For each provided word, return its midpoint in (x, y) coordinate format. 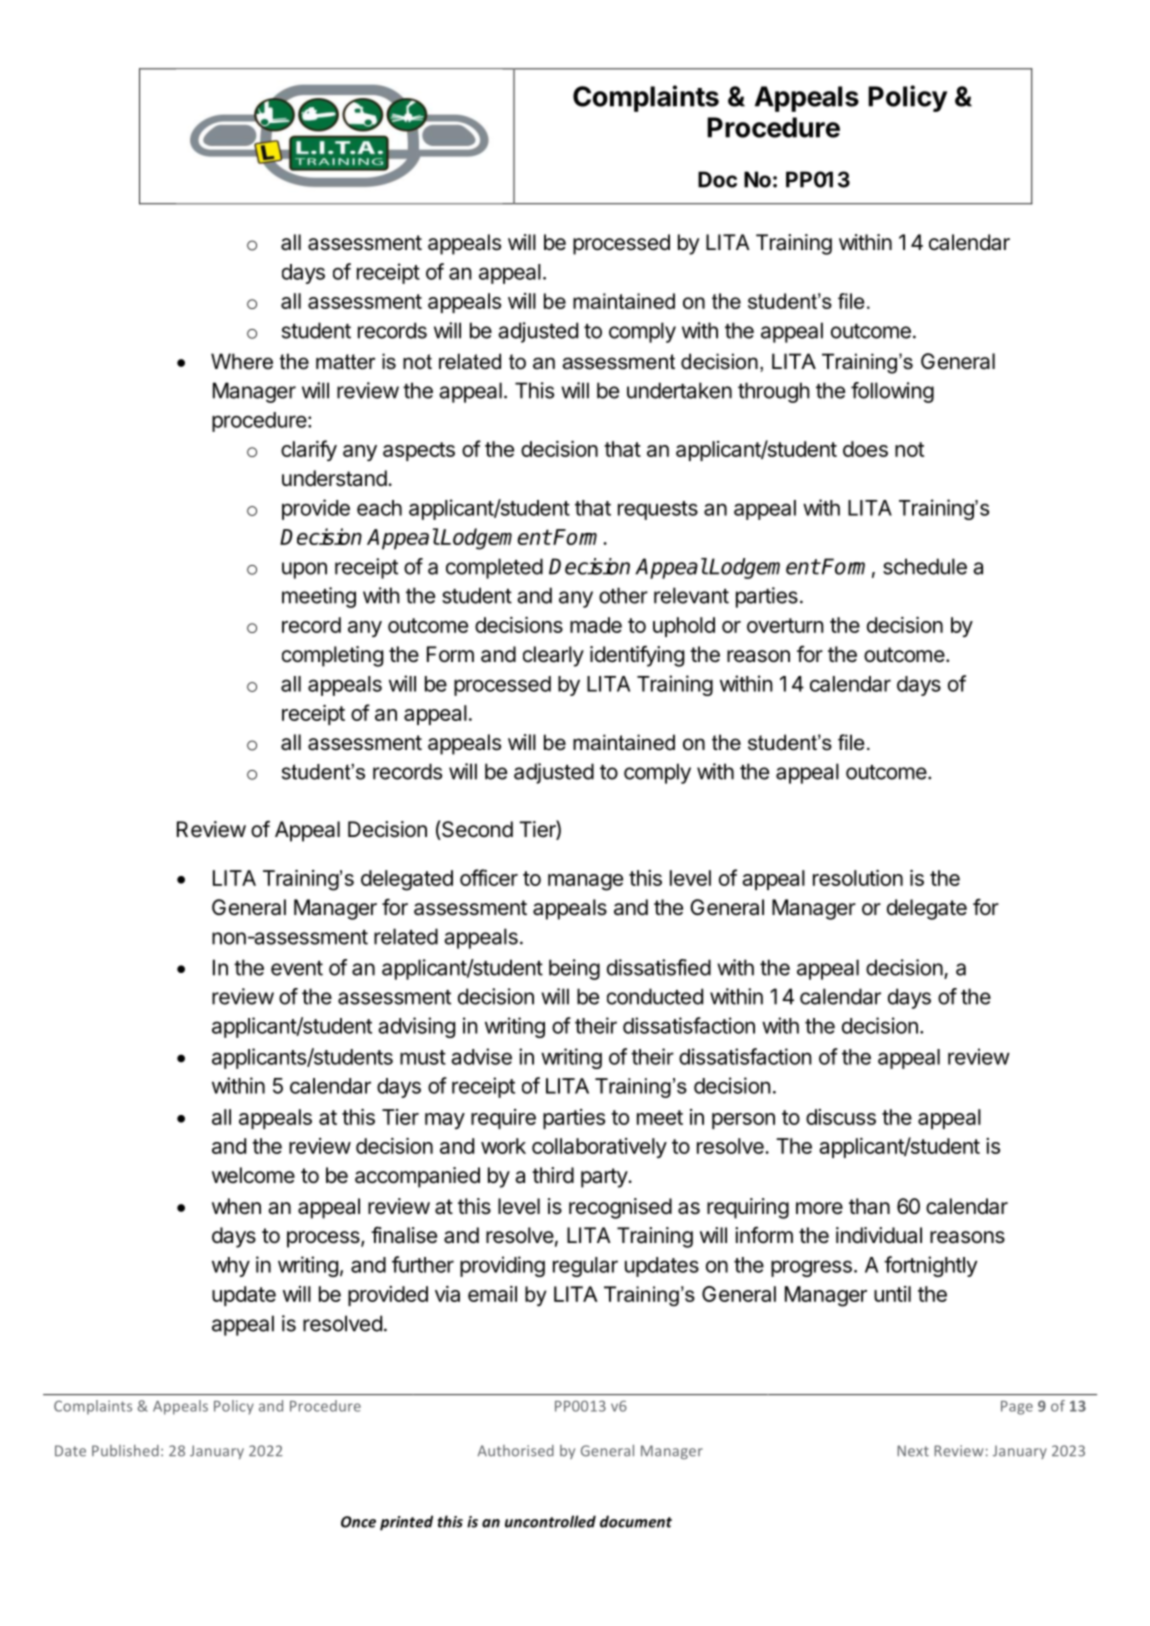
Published (125, 1451)
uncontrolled (550, 1521)
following (892, 392)
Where (242, 361)
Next (913, 1451)
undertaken (679, 390)
